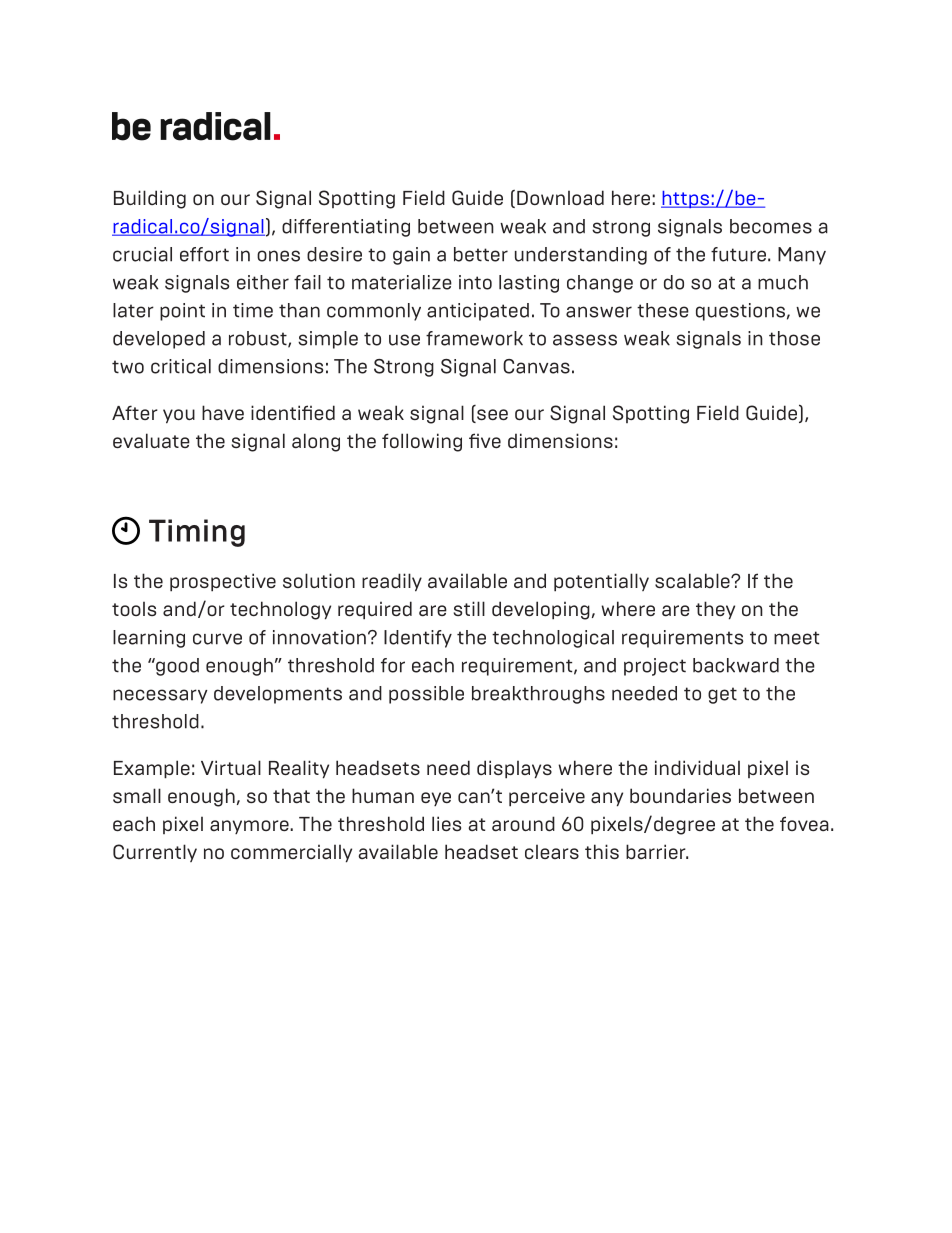  What do you see at coordinates (740, 312) in the screenshot?
I see `questions` at bounding box center [740, 312].
